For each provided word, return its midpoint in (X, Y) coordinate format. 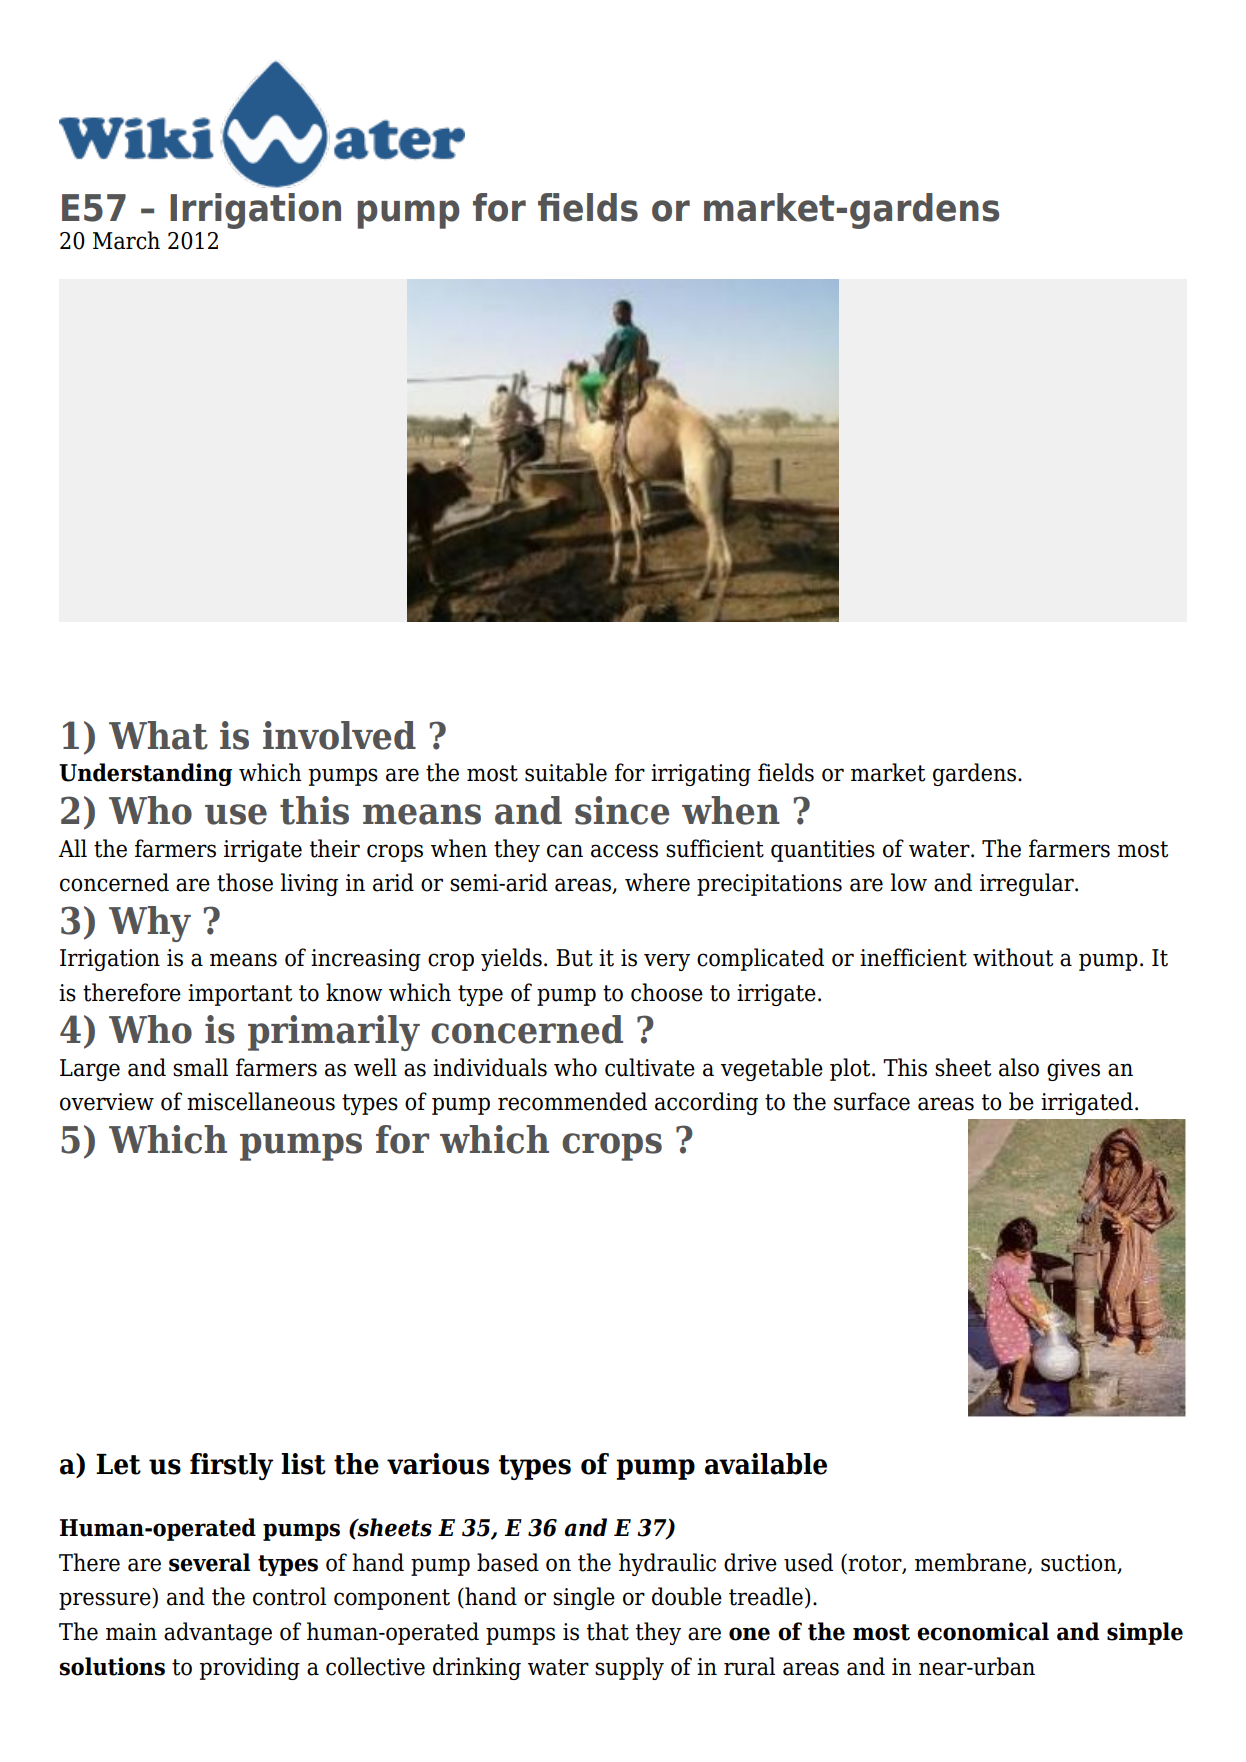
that (608, 1631)
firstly (231, 1466)
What (158, 735)
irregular (1028, 884)
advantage (218, 1633)
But (574, 958)
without (1013, 957)
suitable (566, 772)
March (126, 240)
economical (983, 1631)
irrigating (701, 775)
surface (872, 1101)
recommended (572, 1101)
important (240, 995)
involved (339, 735)
